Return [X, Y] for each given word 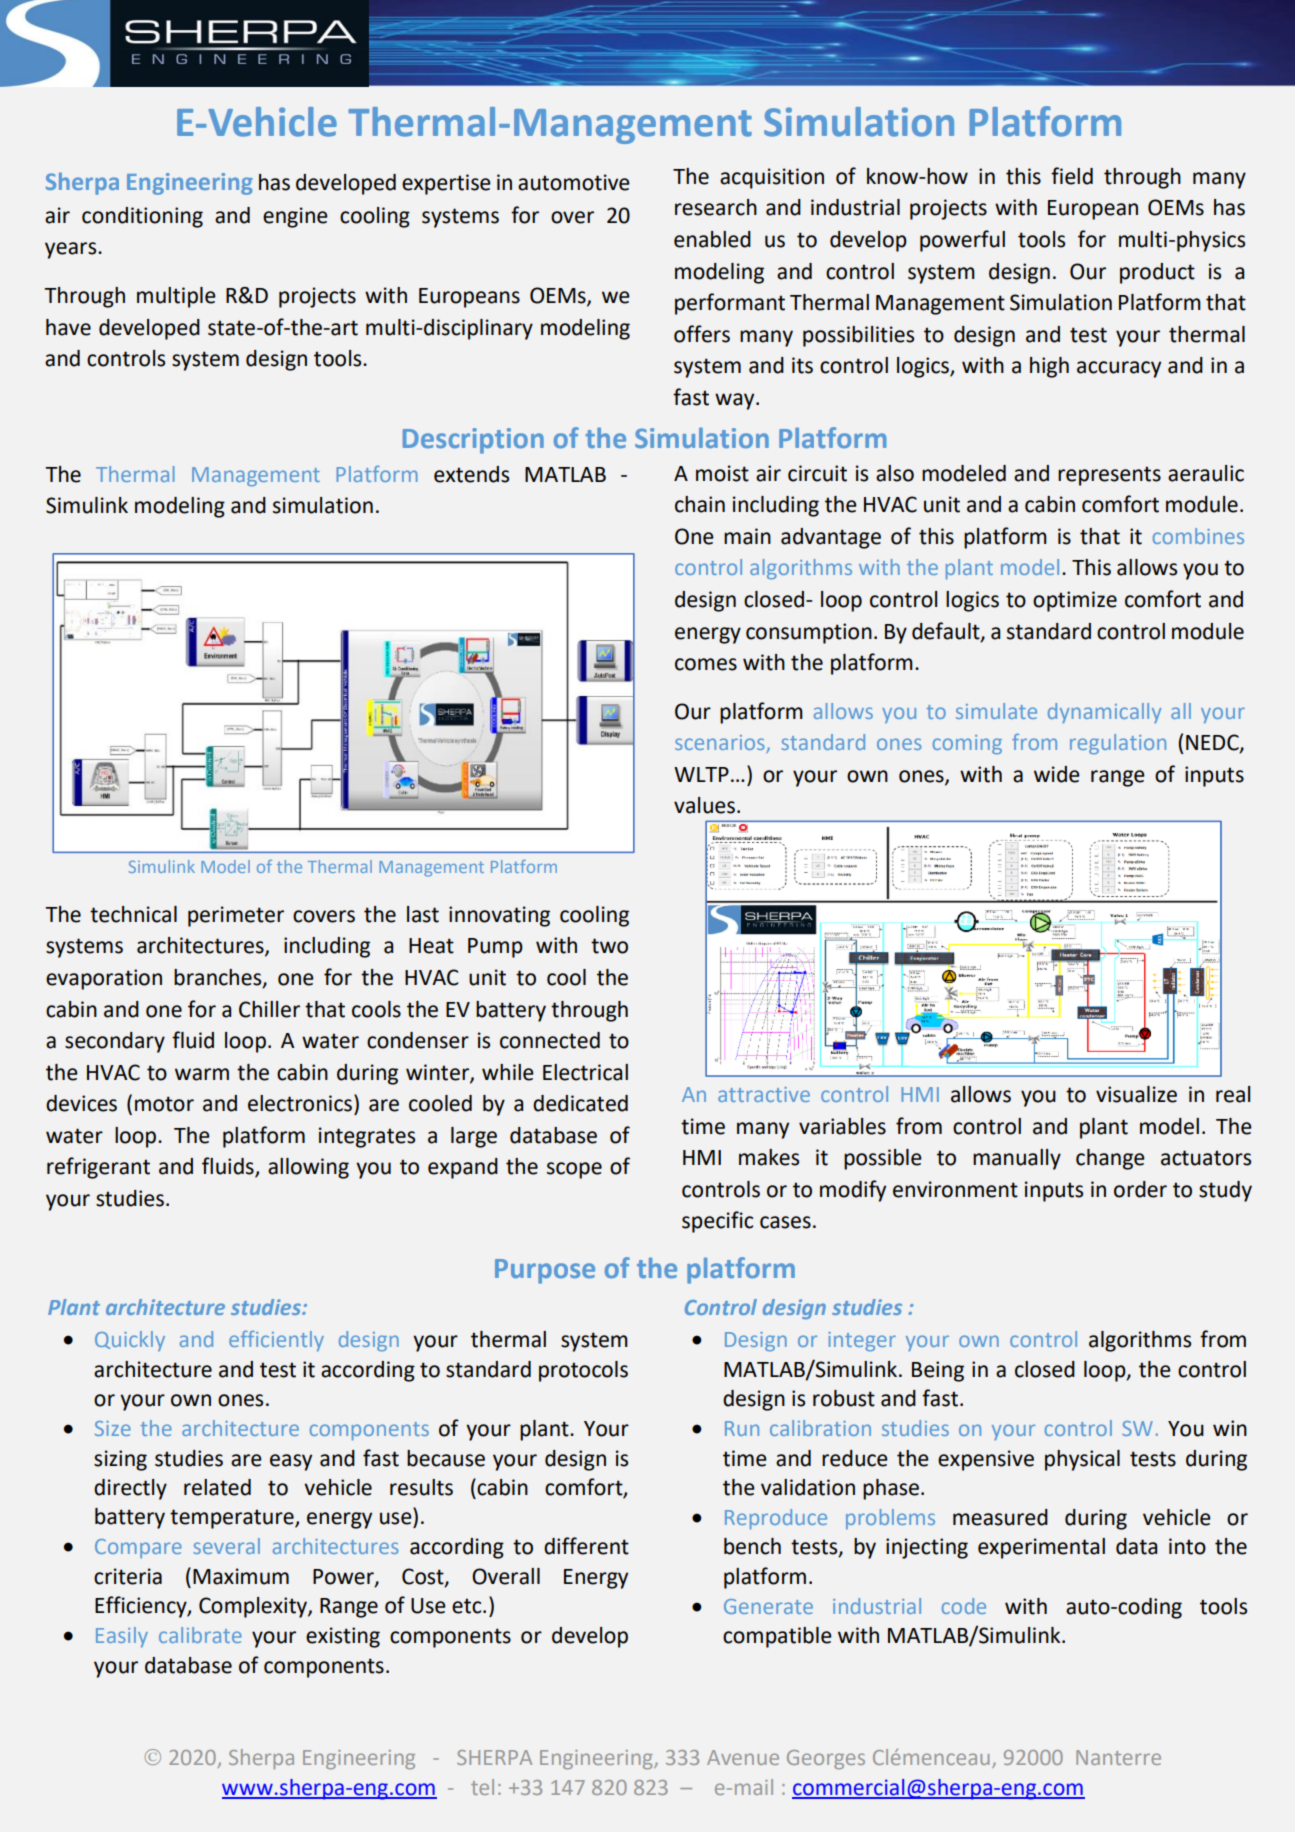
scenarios [721, 744]
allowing [308, 1168]
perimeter [236, 916]
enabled [712, 239]
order [1140, 1189]
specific [717, 1222]
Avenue [743, 1757]
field [1072, 176]
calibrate [200, 1635]
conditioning [142, 217]
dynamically [1104, 713]
